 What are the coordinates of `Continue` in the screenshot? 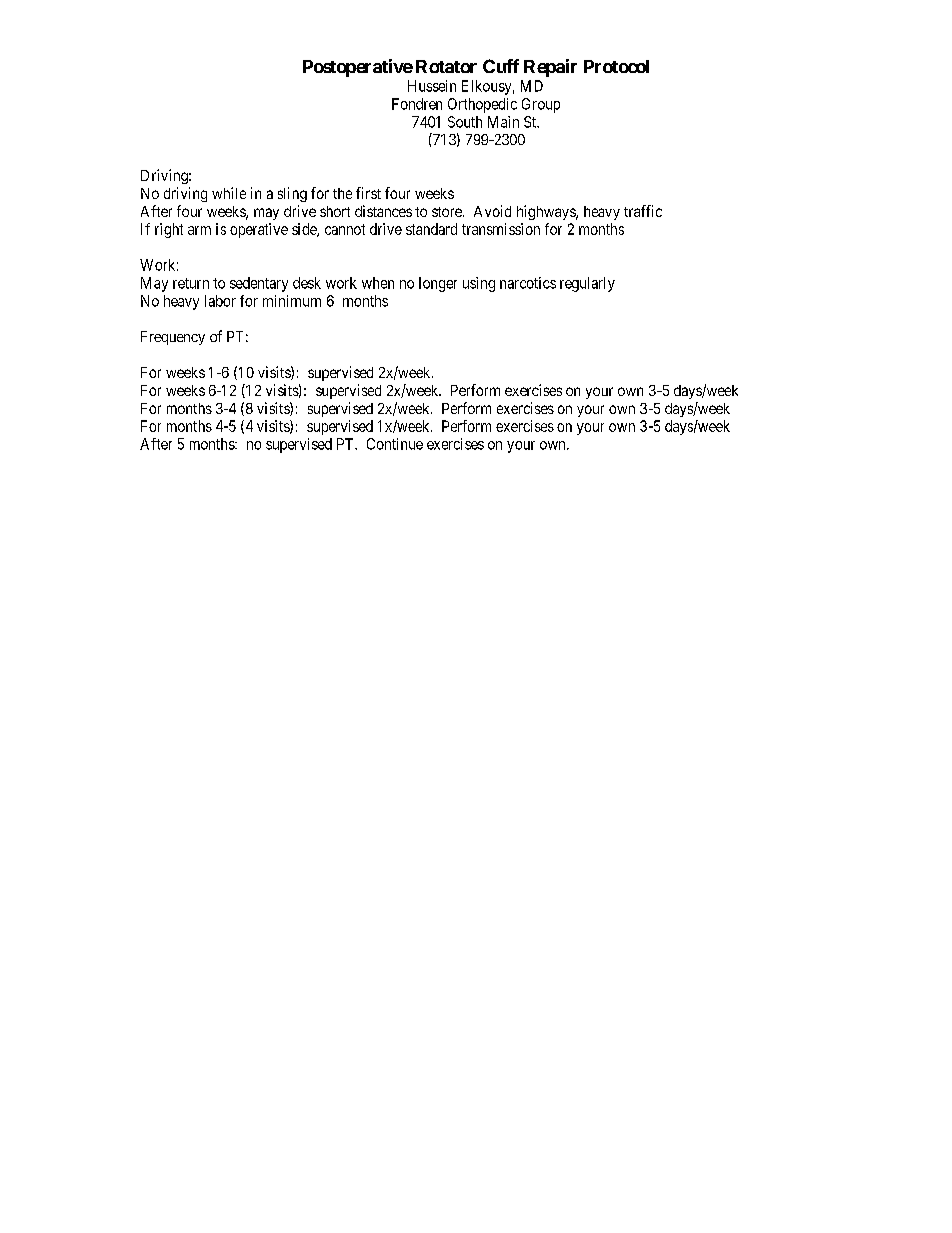 It's located at (395, 444).
